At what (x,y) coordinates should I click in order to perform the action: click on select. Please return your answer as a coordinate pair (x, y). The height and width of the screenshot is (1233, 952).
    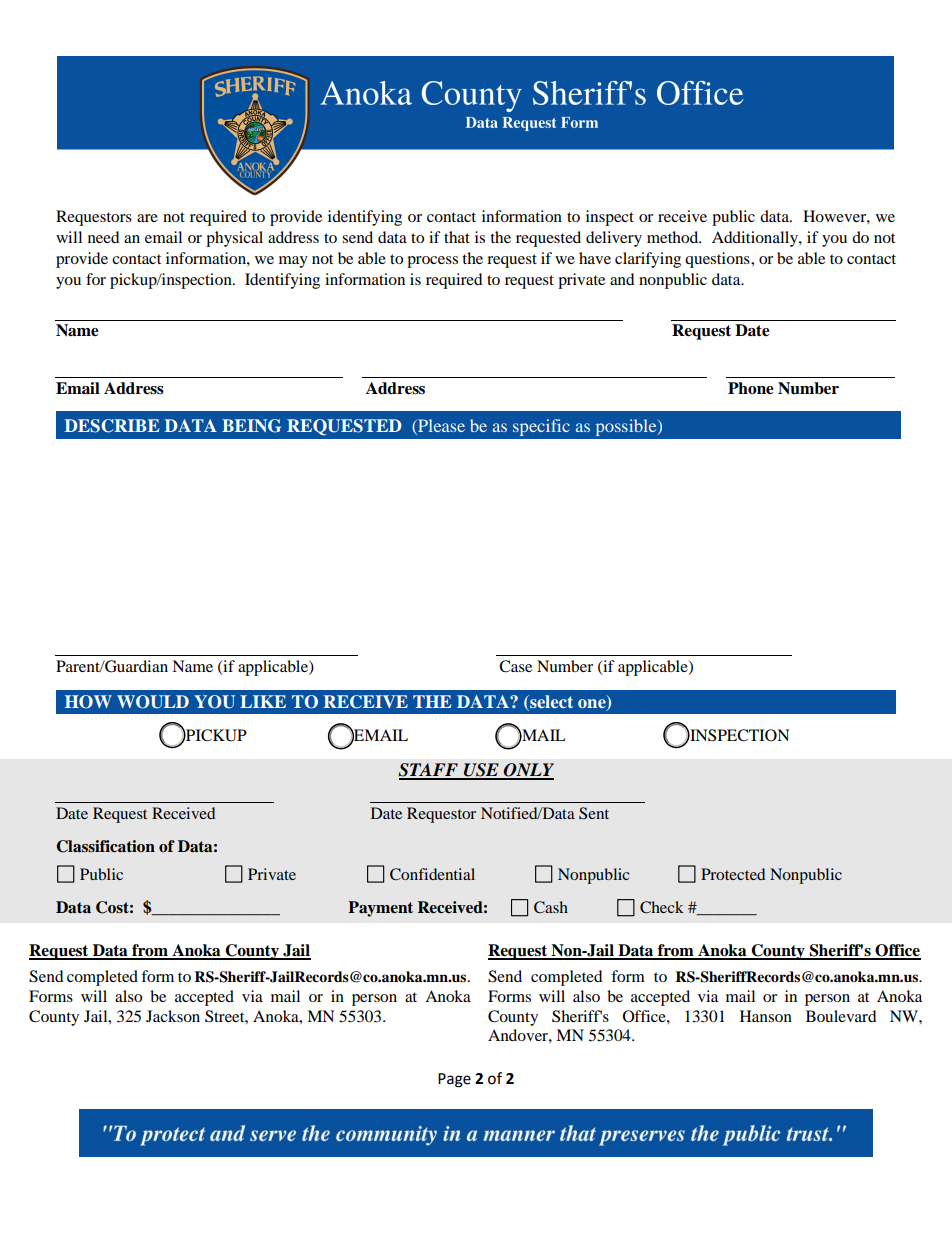
    Looking at the image, I should click on (550, 703).
